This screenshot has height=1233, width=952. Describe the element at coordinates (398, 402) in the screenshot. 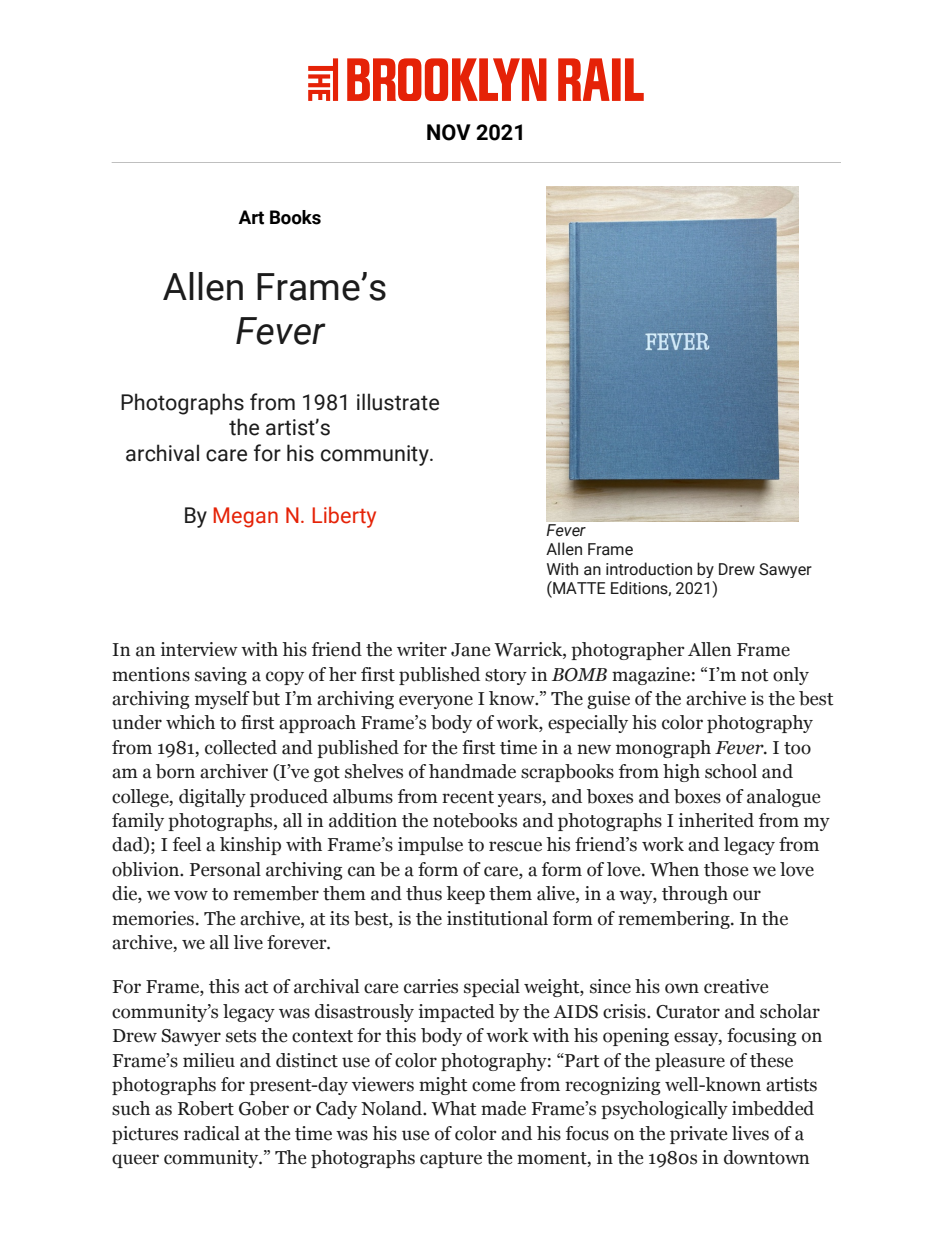

I see `illustrate` at that location.
